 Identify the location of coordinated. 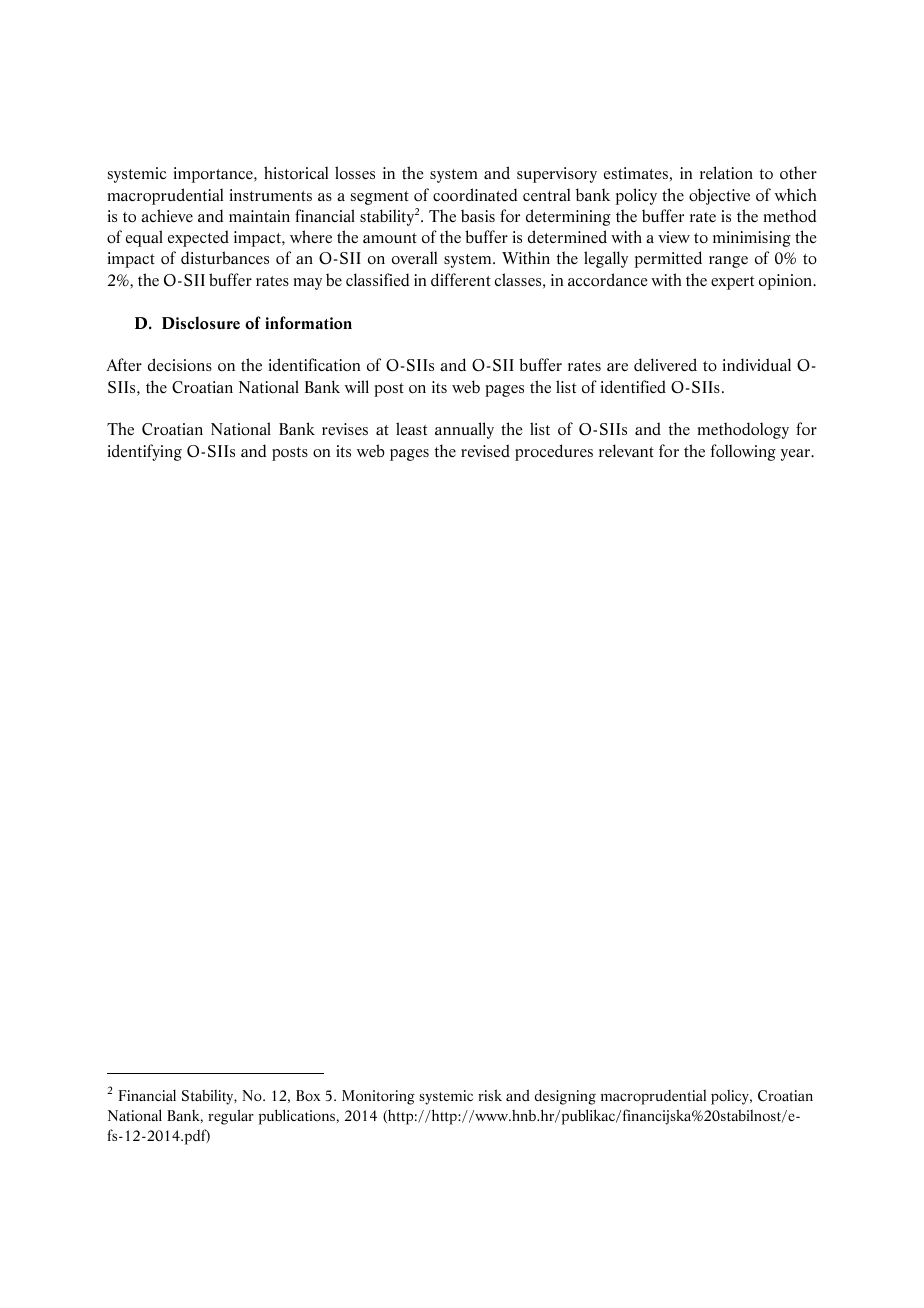
(475, 195).
